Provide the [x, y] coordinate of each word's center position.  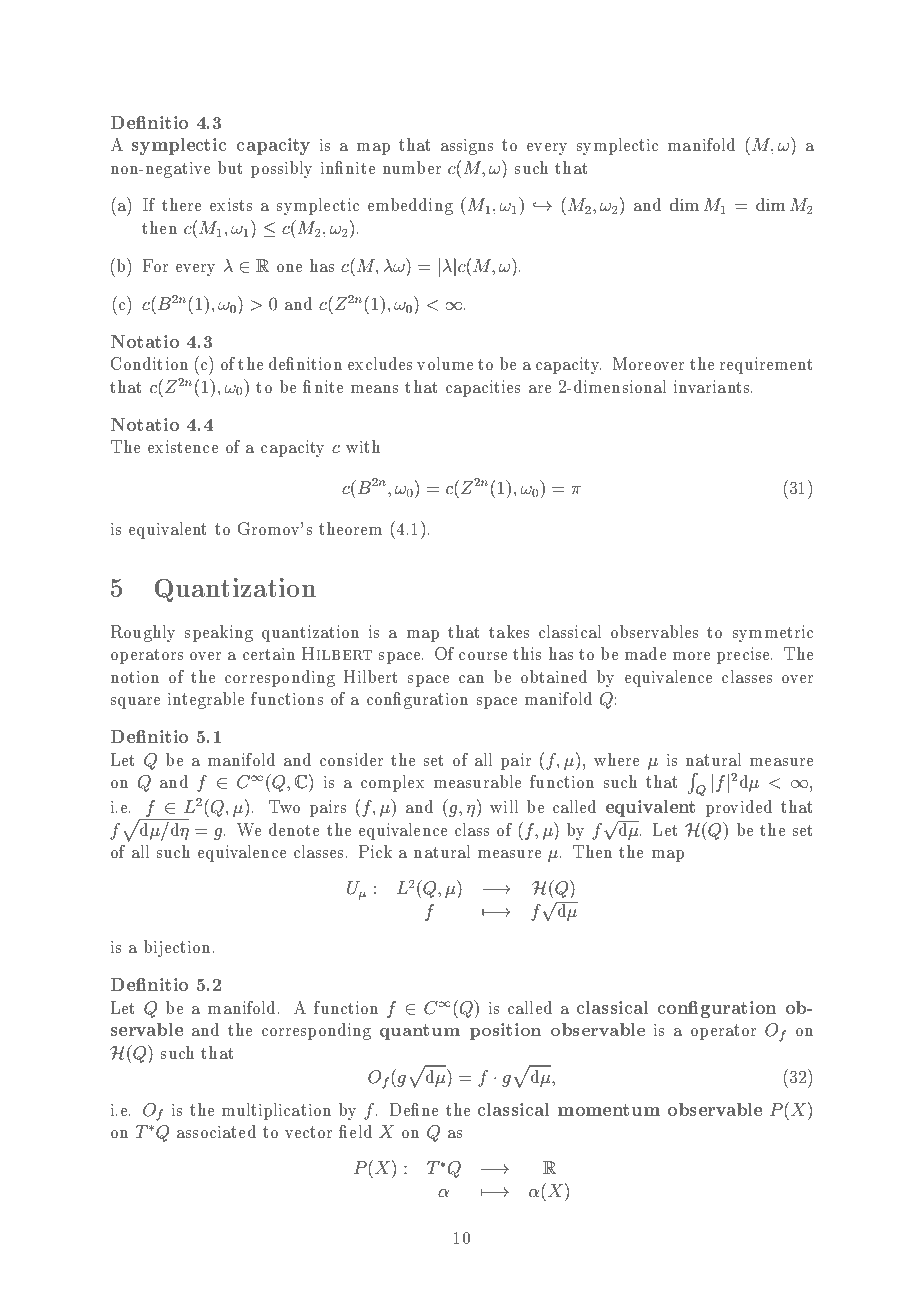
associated [216, 1131]
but [230, 167]
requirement [766, 365]
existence [183, 446]
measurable [477, 781]
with [363, 446]
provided [739, 808]
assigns [467, 147]
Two [284, 806]
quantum [420, 1032]
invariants [713, 386]
